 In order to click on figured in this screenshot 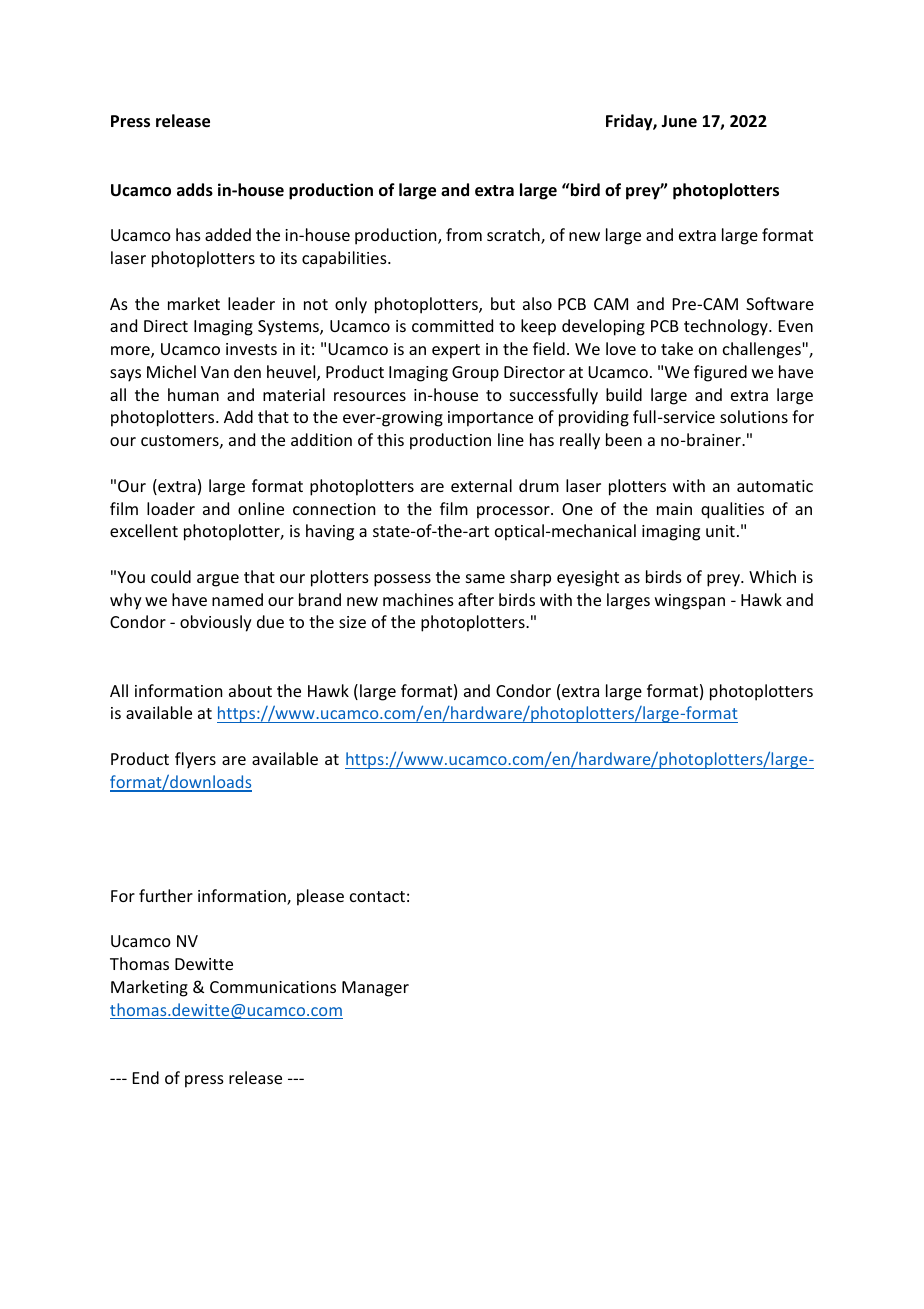, I will do `click(720, 373)`.
